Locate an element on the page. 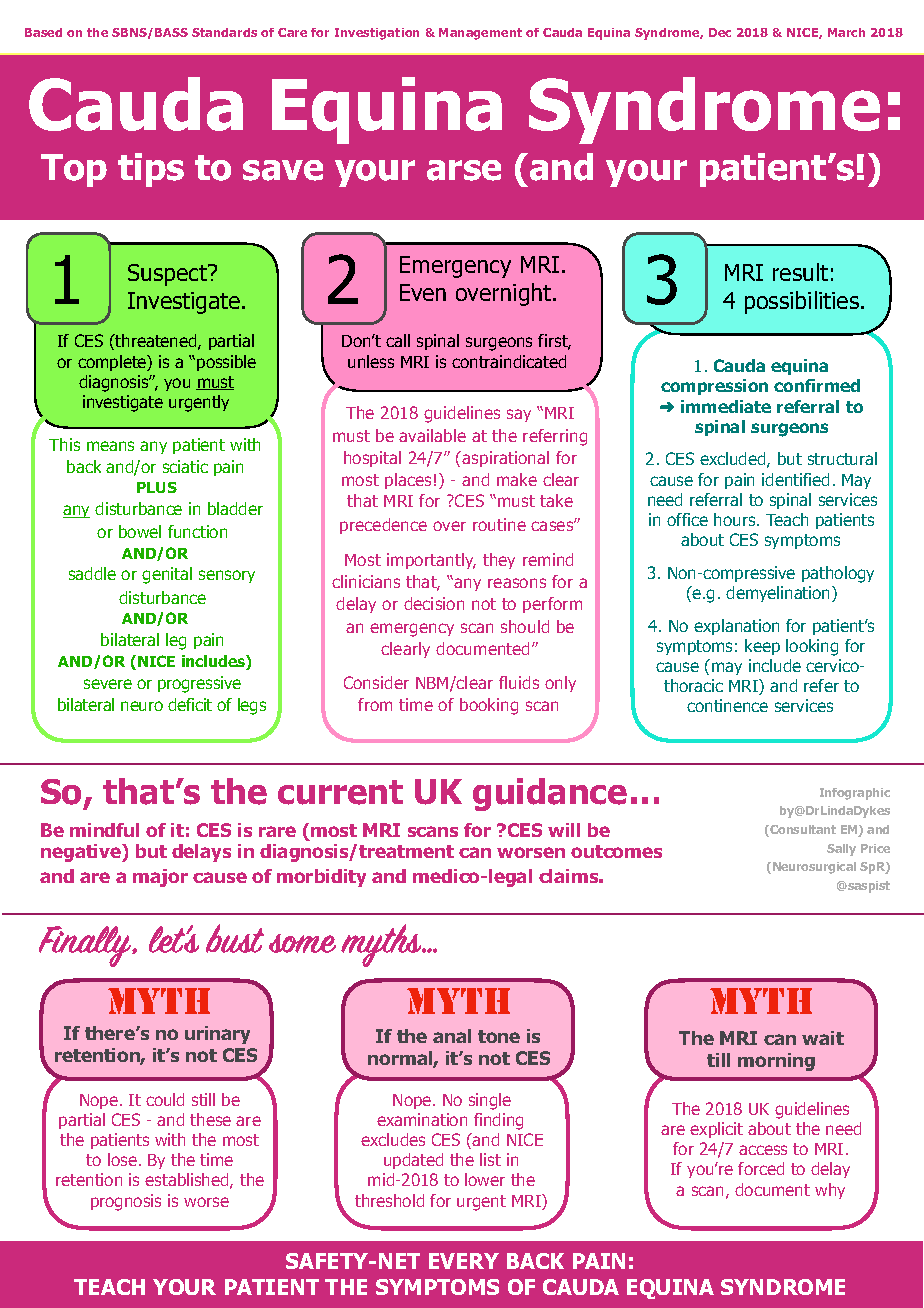 The image size is (924, 1308). means is located at coordinates (110, 446).
